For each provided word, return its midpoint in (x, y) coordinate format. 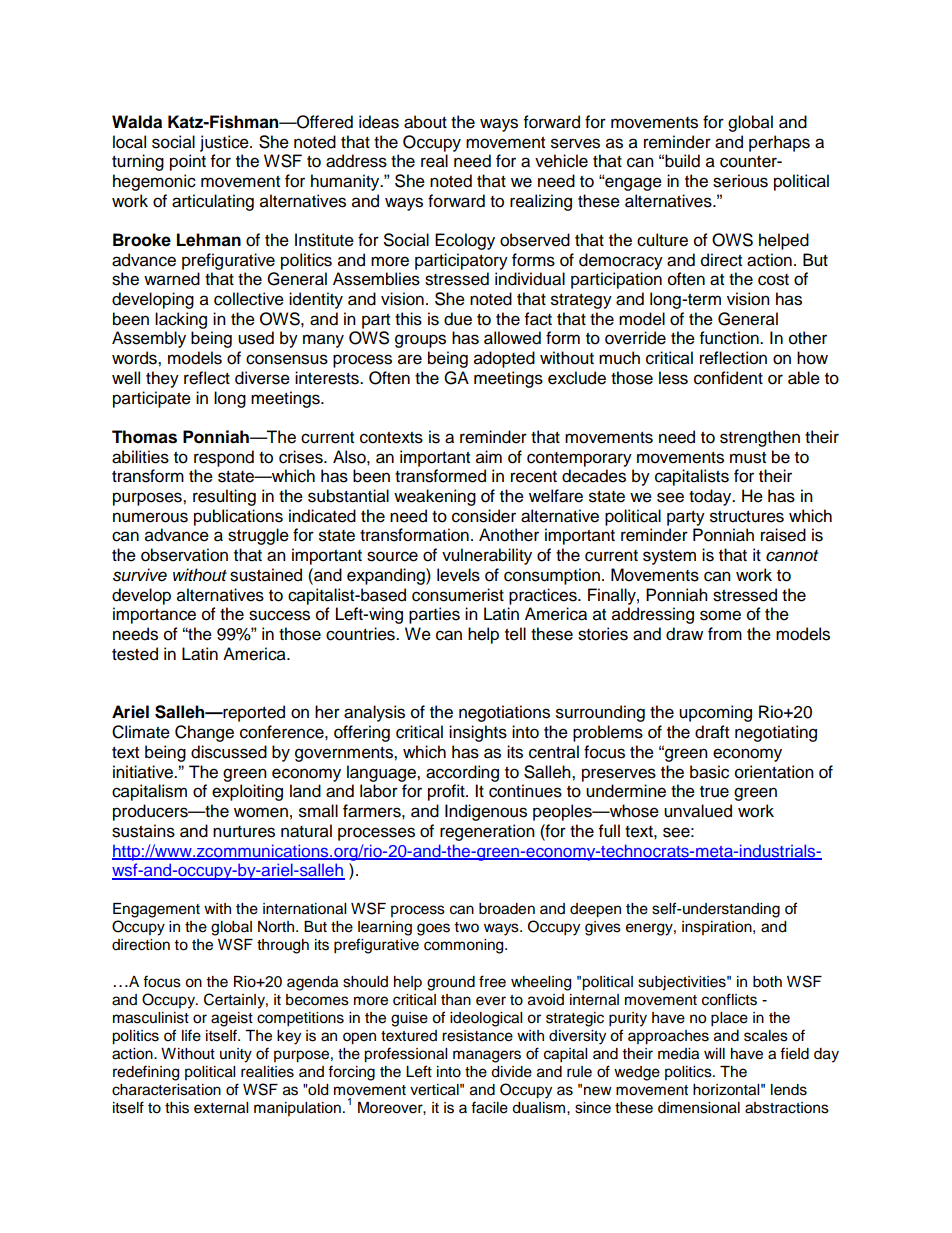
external (221, 1108)
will (714, 1053)
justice (225, 143)
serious (740, 181)
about (425, 122)
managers (487, 1056)
